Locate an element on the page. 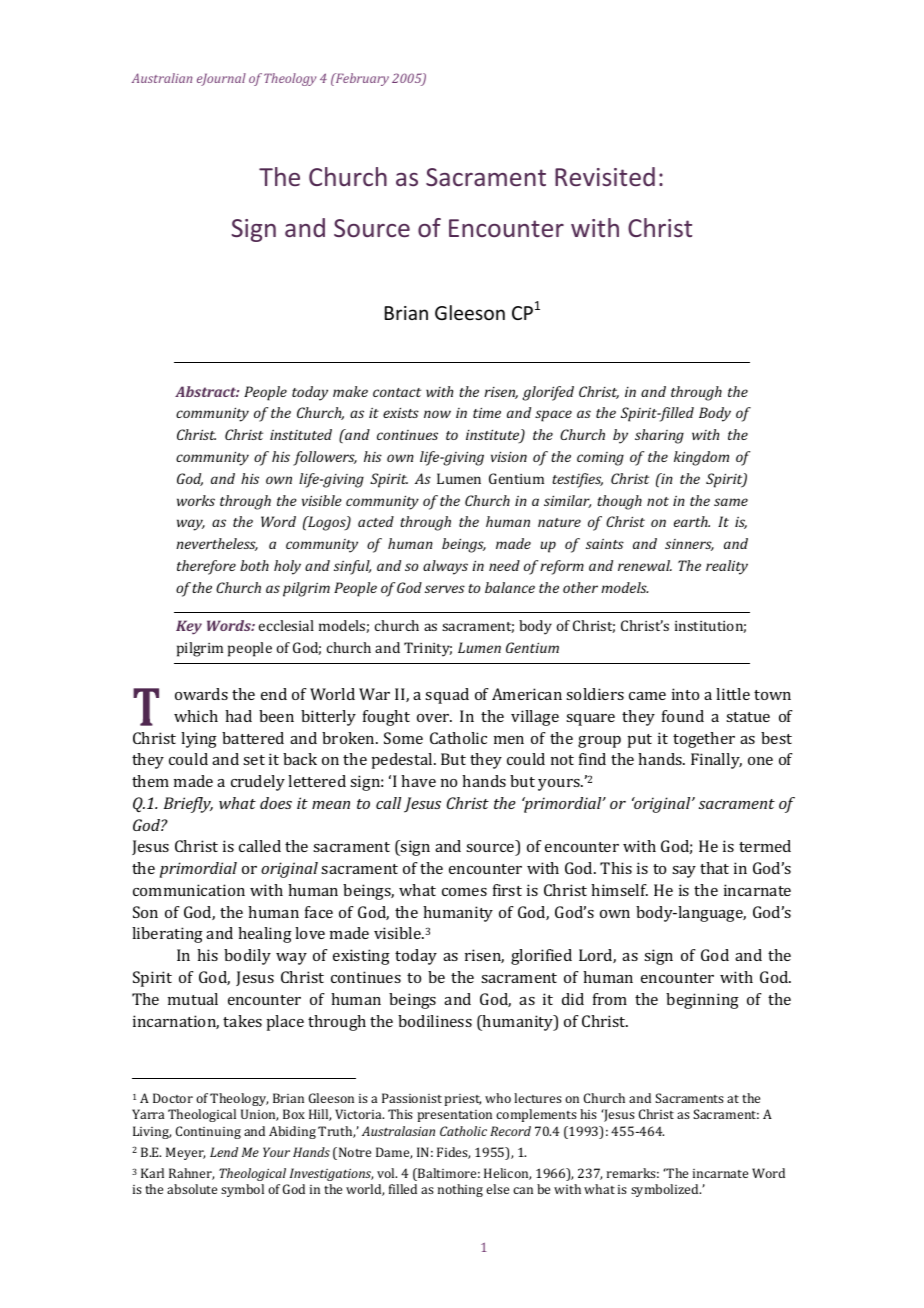  serves is located at coordinates (445, 589).
